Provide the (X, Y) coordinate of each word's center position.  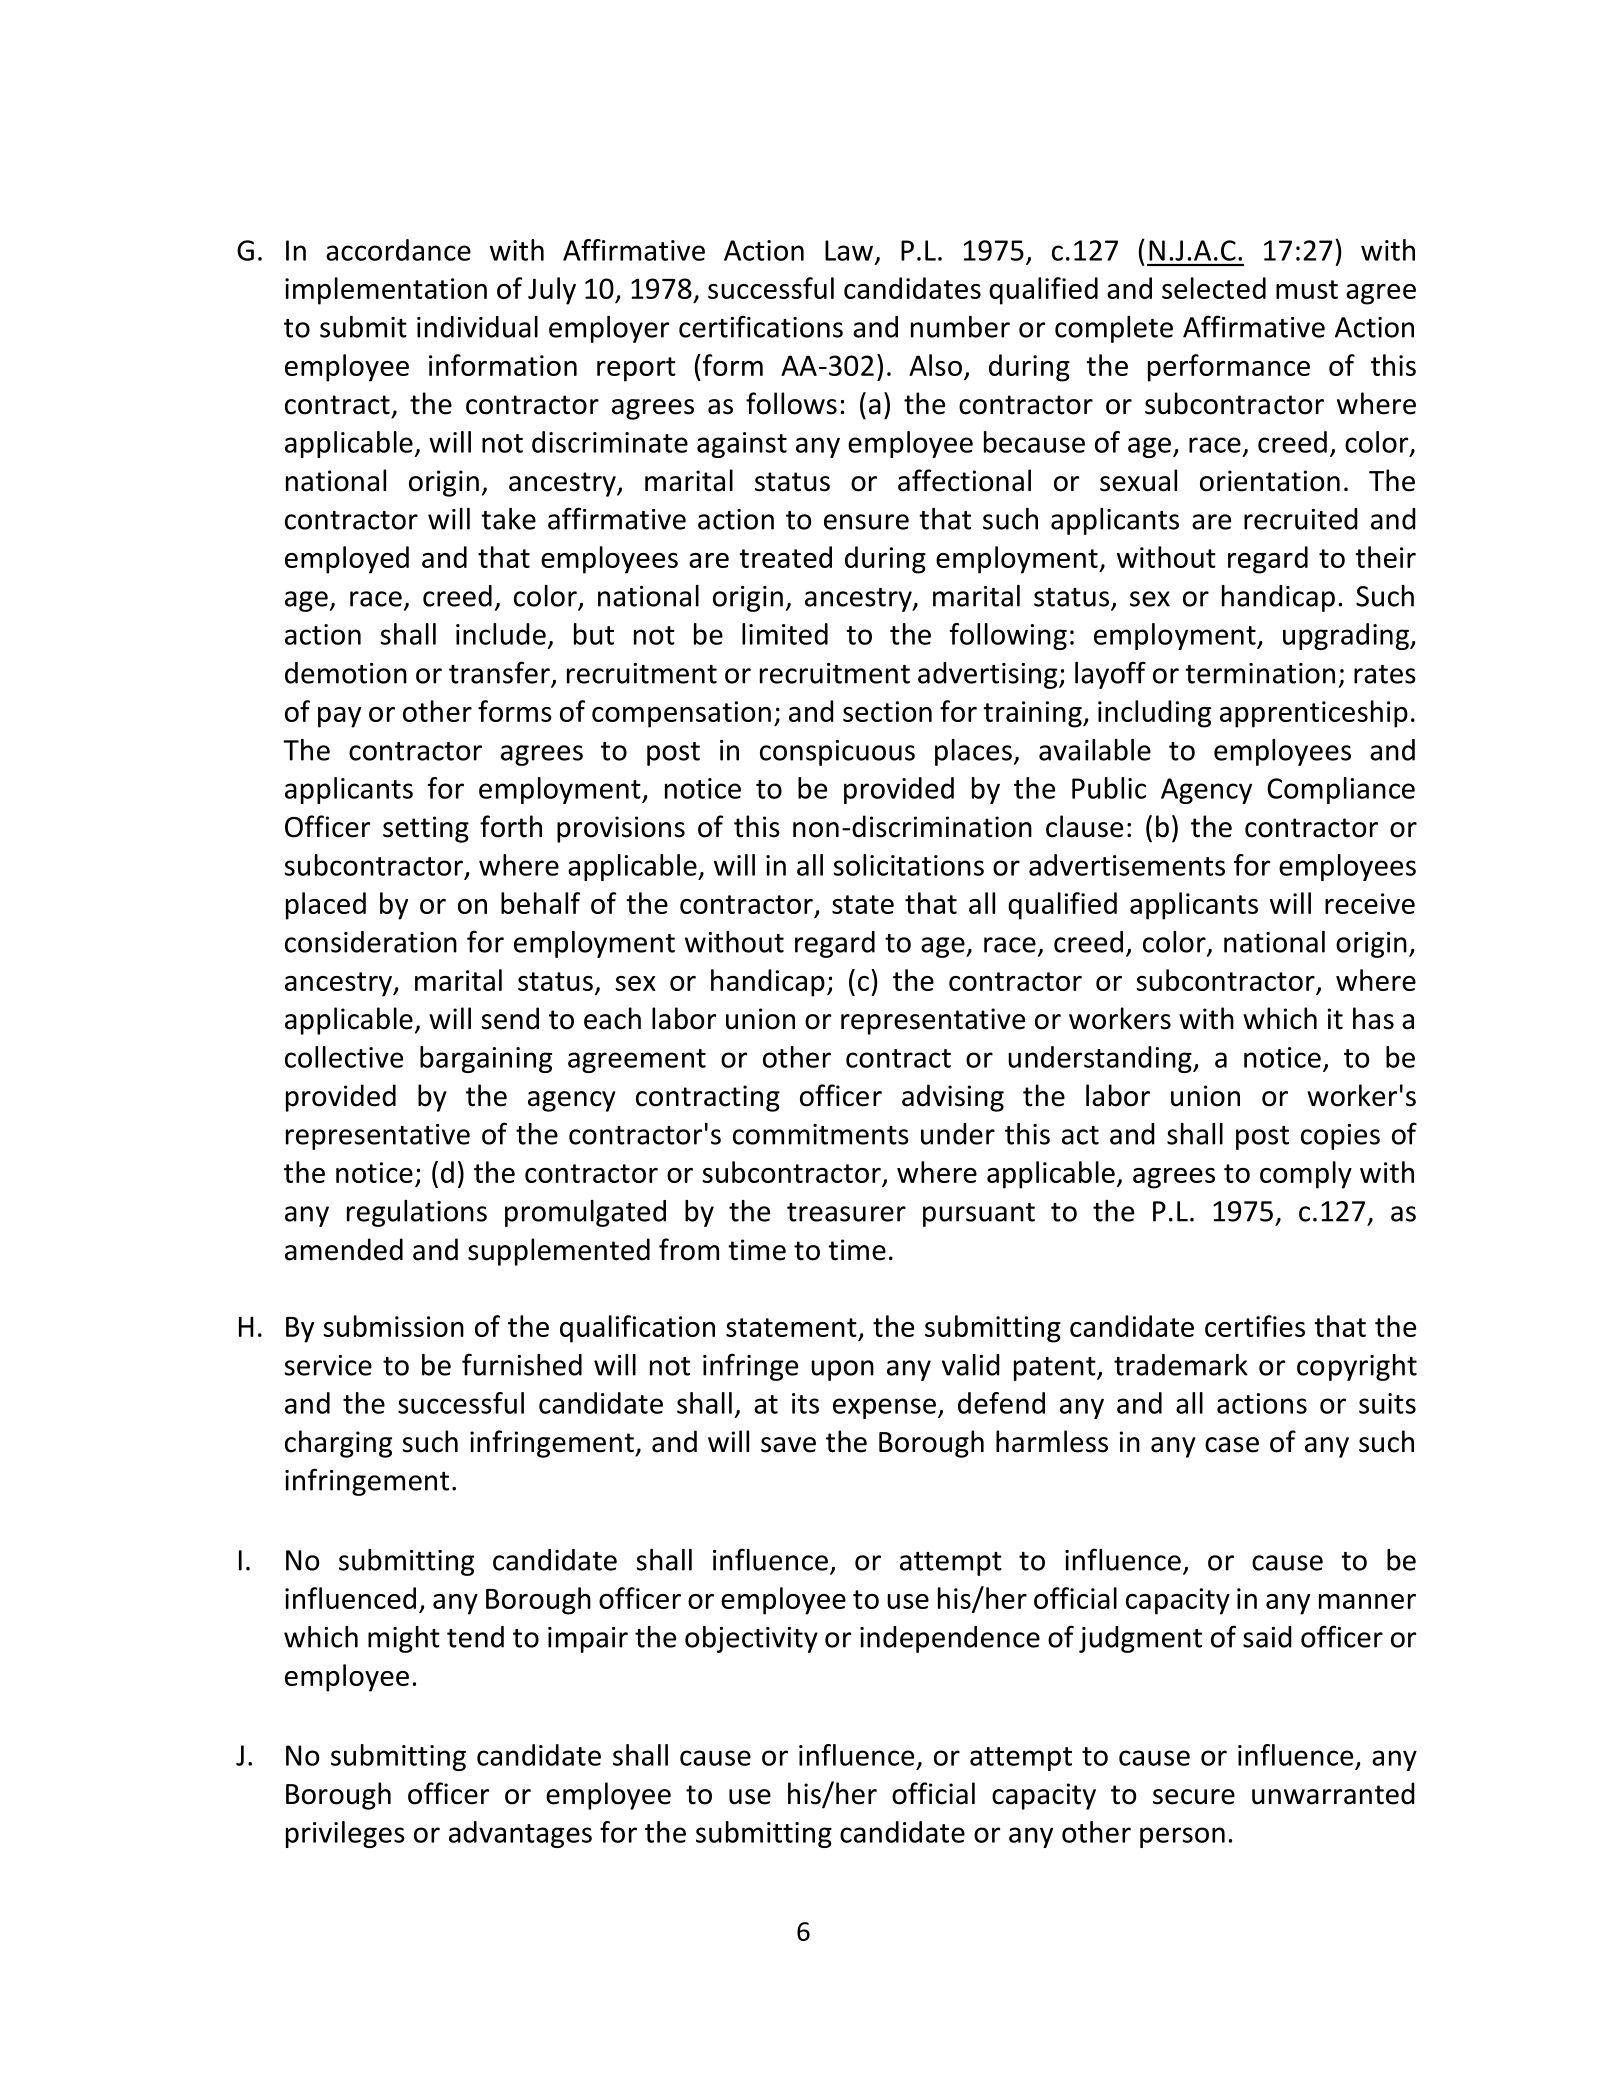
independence (950, 1639)
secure (1194, 1797)
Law (850, 251)
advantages (520, 1834)
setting (426, 829)
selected (1214, 288)
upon (842, 1370)
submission (393, 1326)
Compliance (1341, 790)
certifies (1255, 1326)
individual (477, 327)
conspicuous (837, 753)
